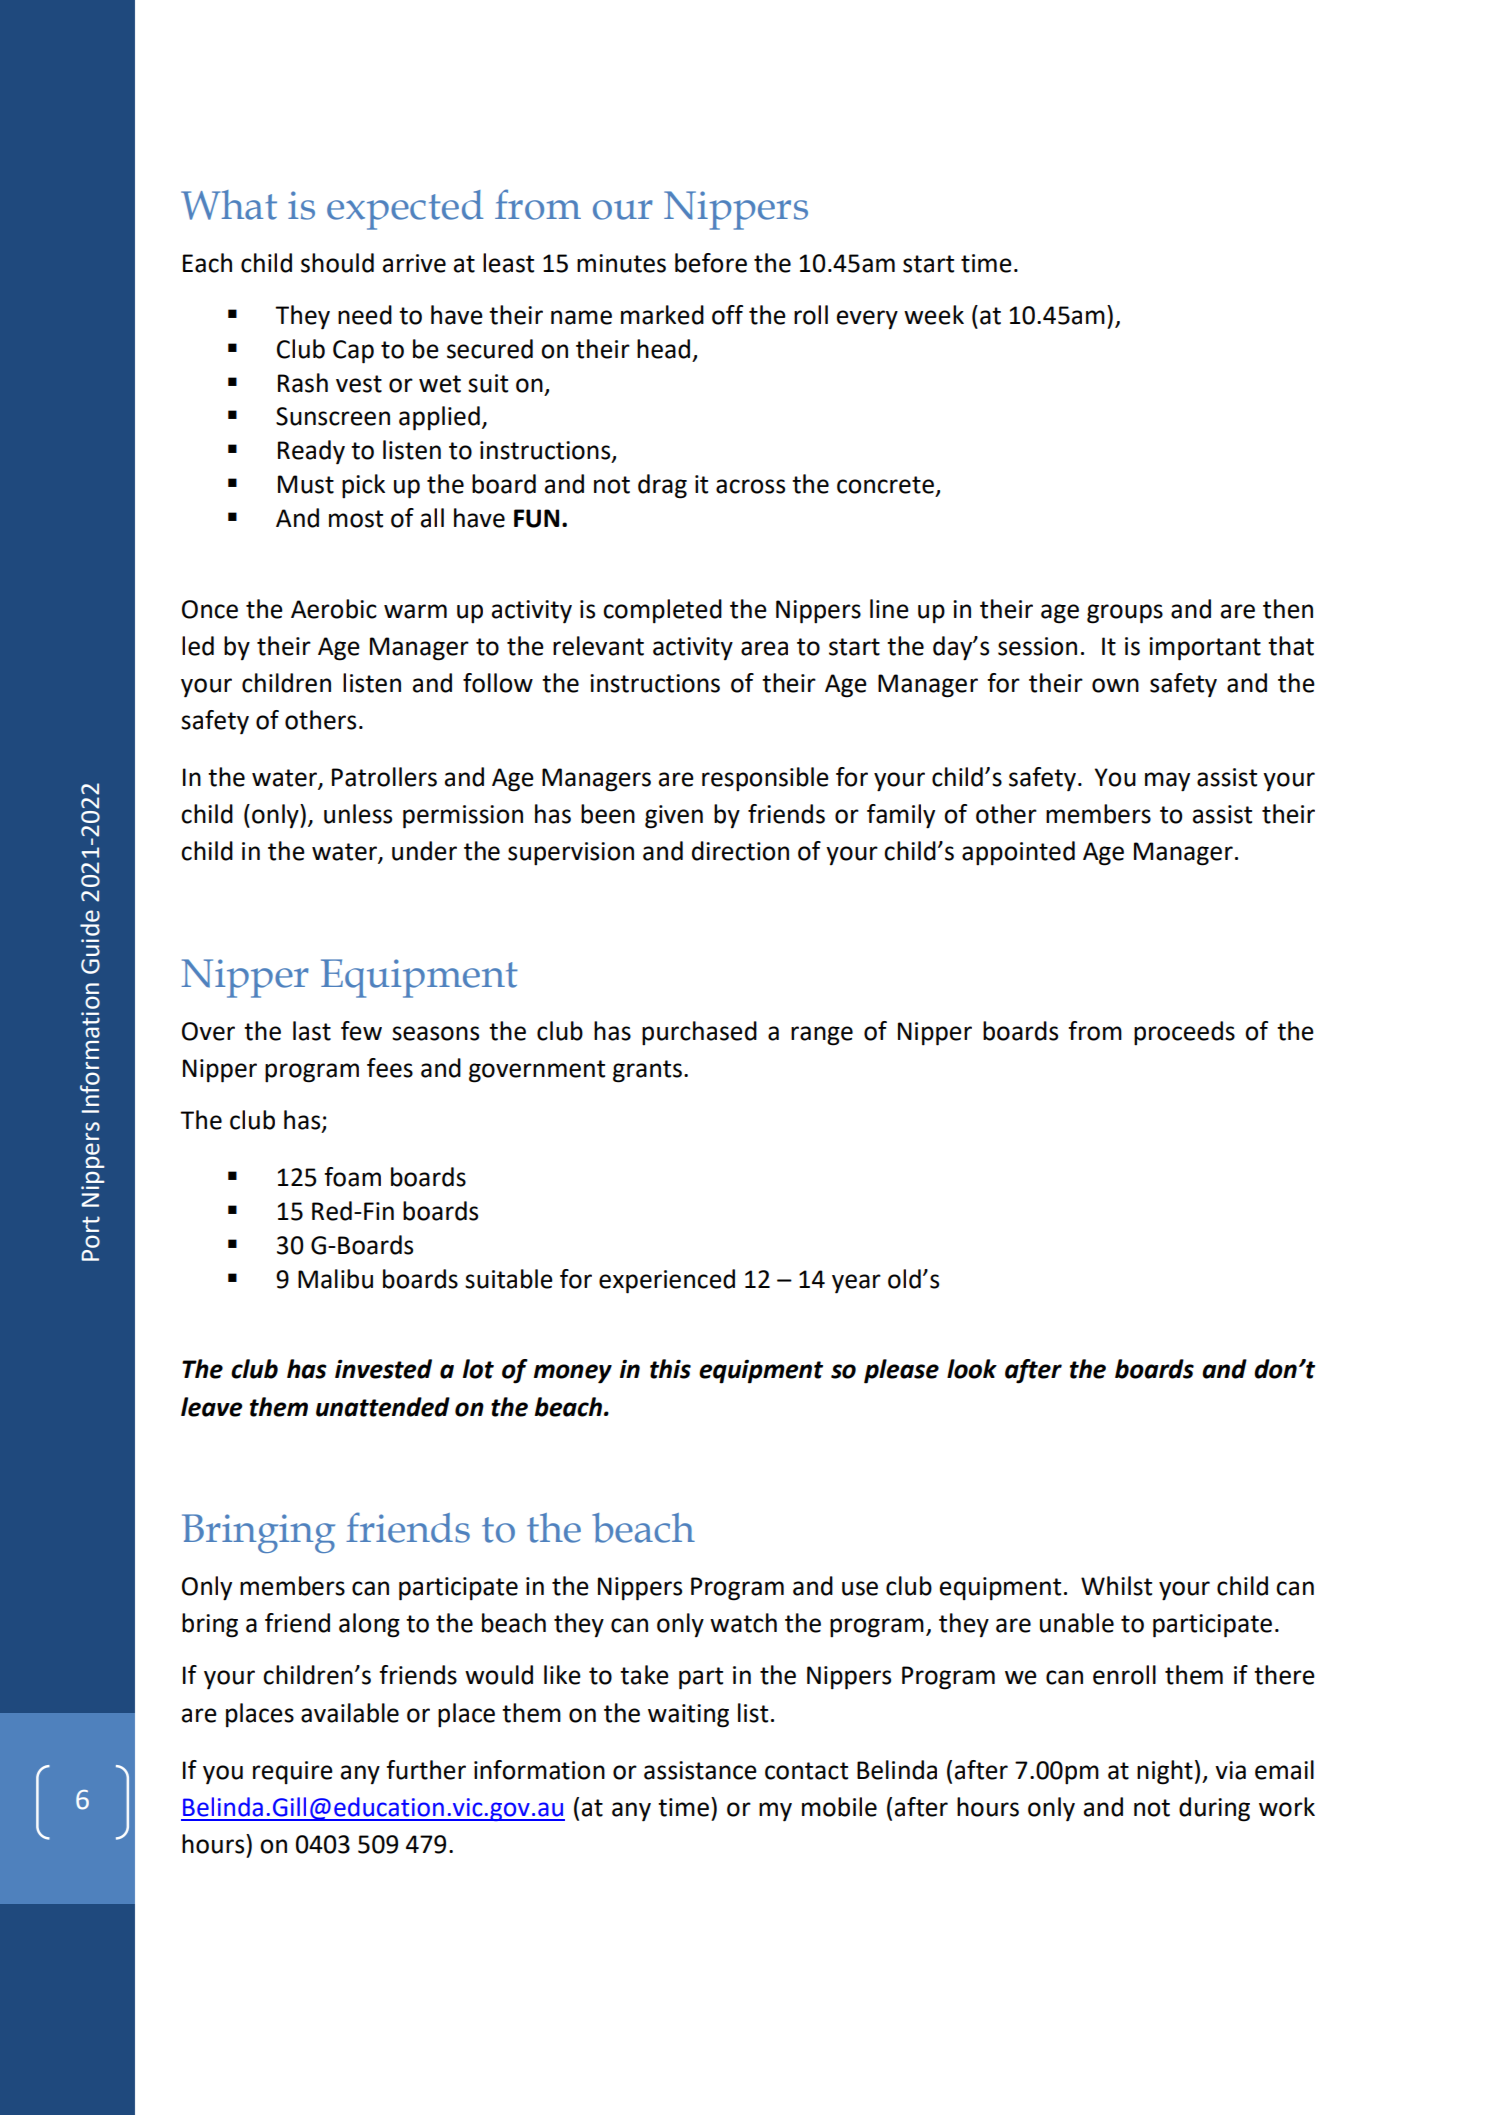 This page has height=2115, width=1496. I want to click on look, so click(972, 1369).
